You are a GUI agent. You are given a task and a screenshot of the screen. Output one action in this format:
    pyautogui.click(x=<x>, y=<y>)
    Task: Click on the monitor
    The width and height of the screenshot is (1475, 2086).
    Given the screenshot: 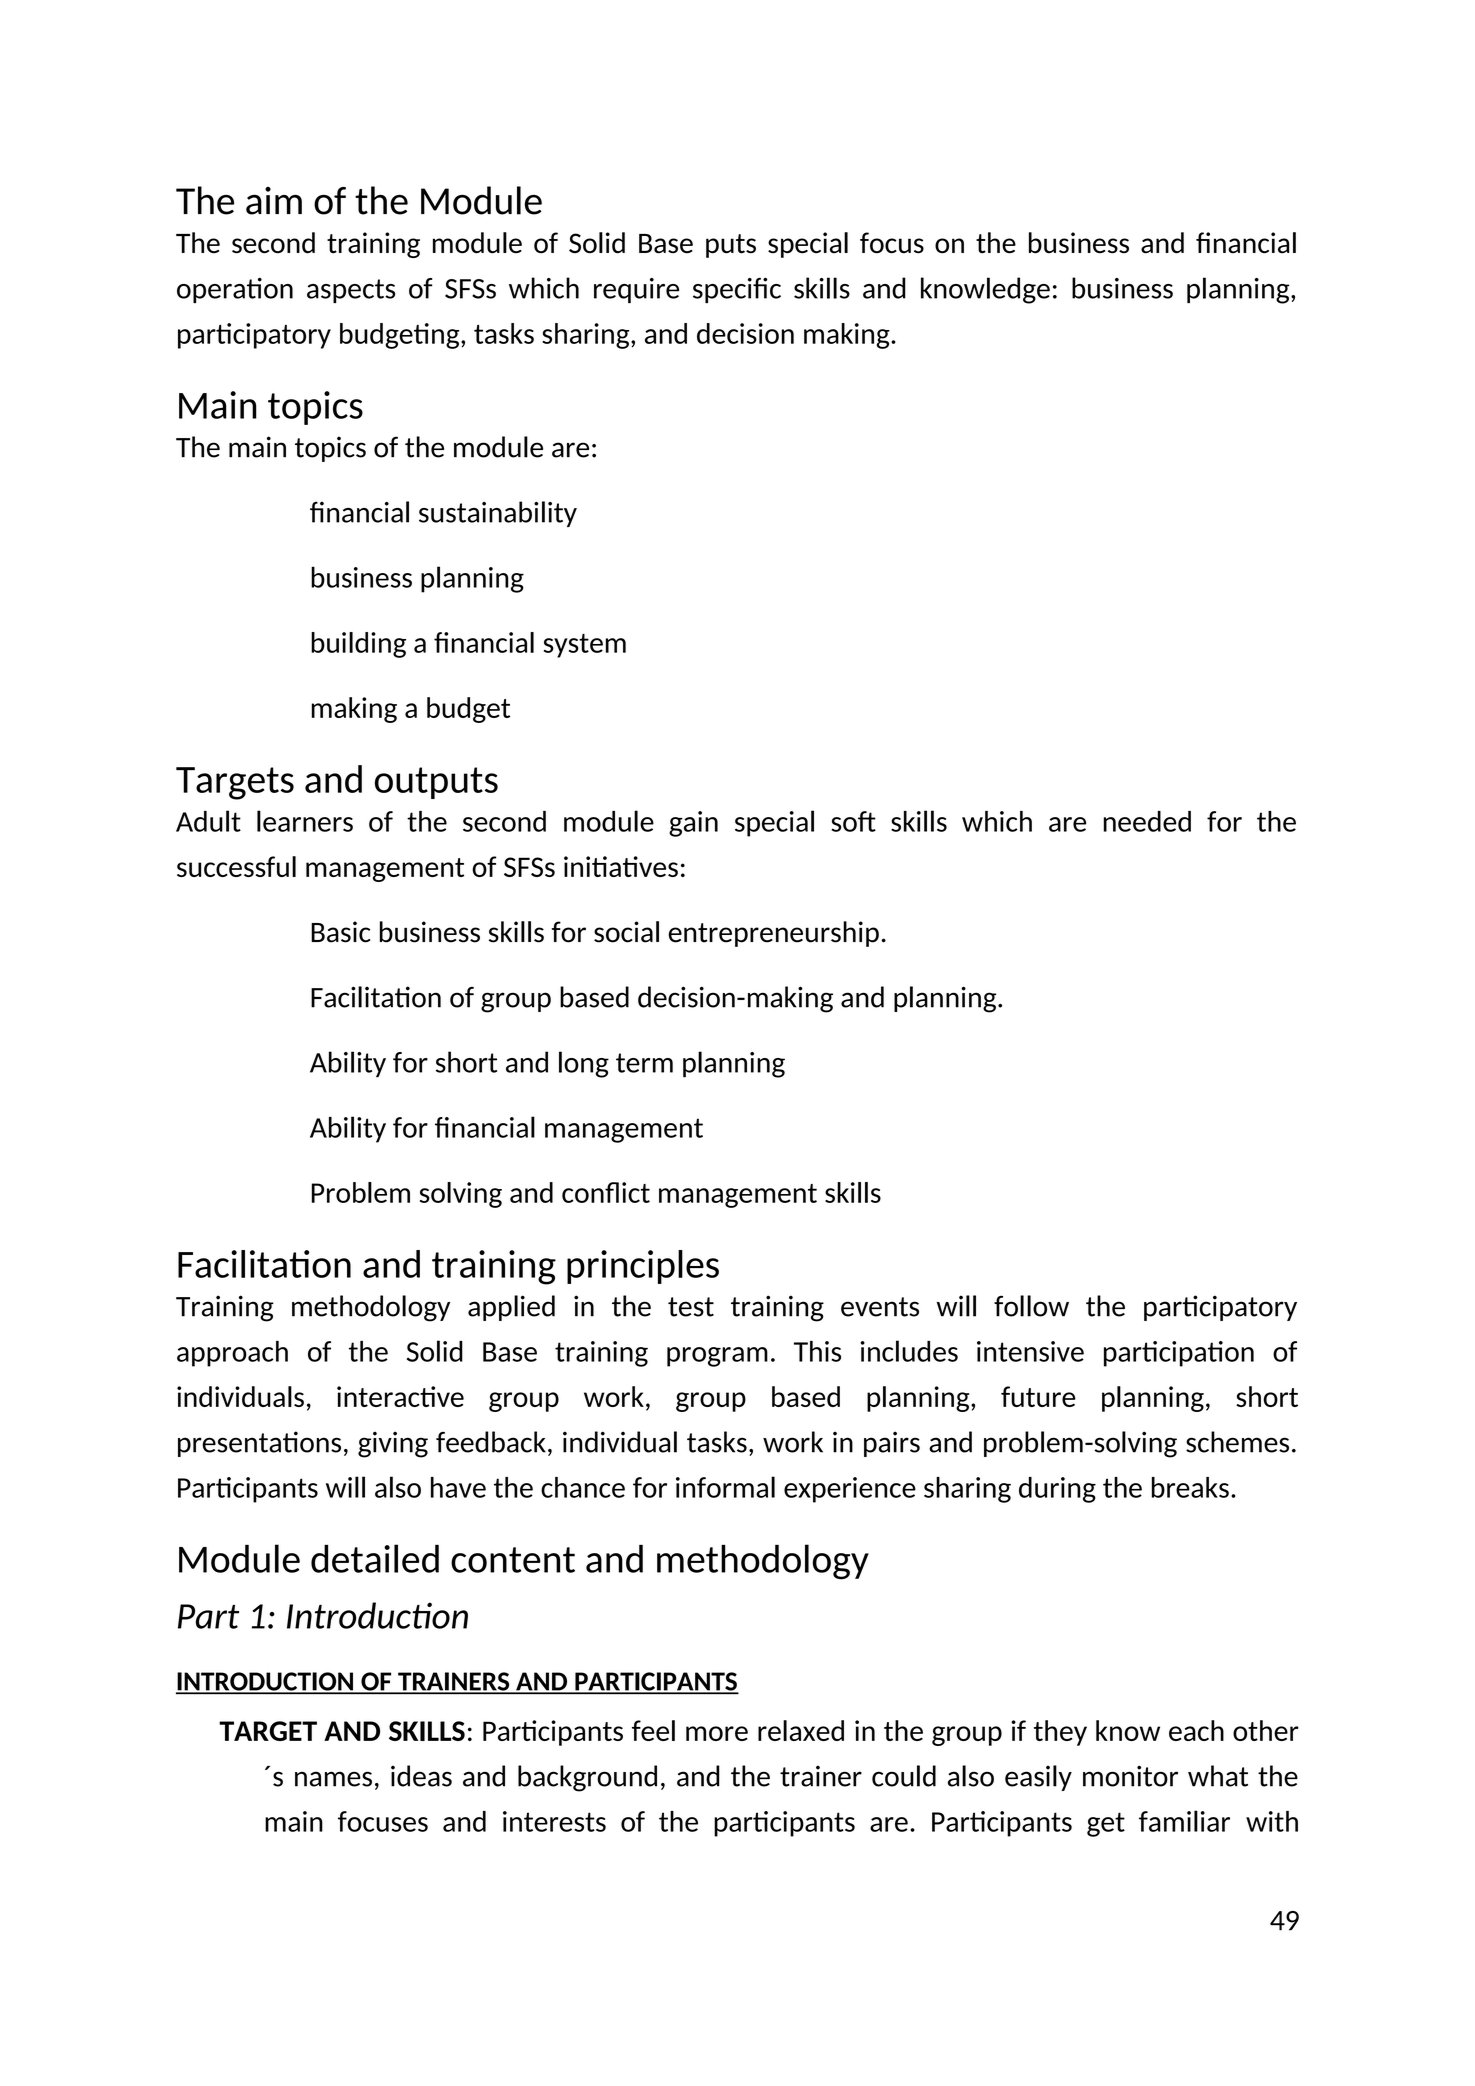 What is the action you would take?
    pyautogui.click(x=1130, y=1776)
